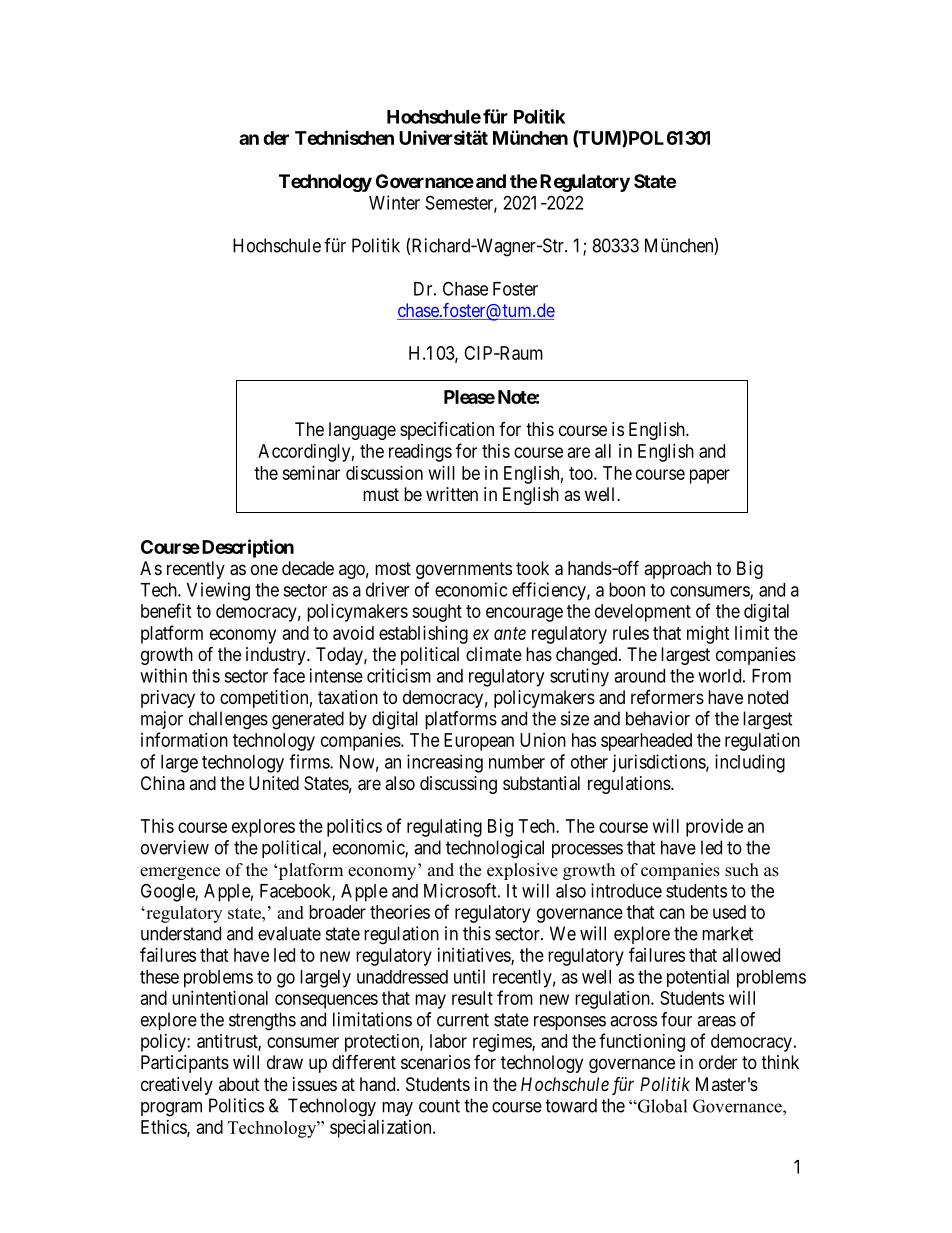  I want to click on about, so click(239, 1084).
